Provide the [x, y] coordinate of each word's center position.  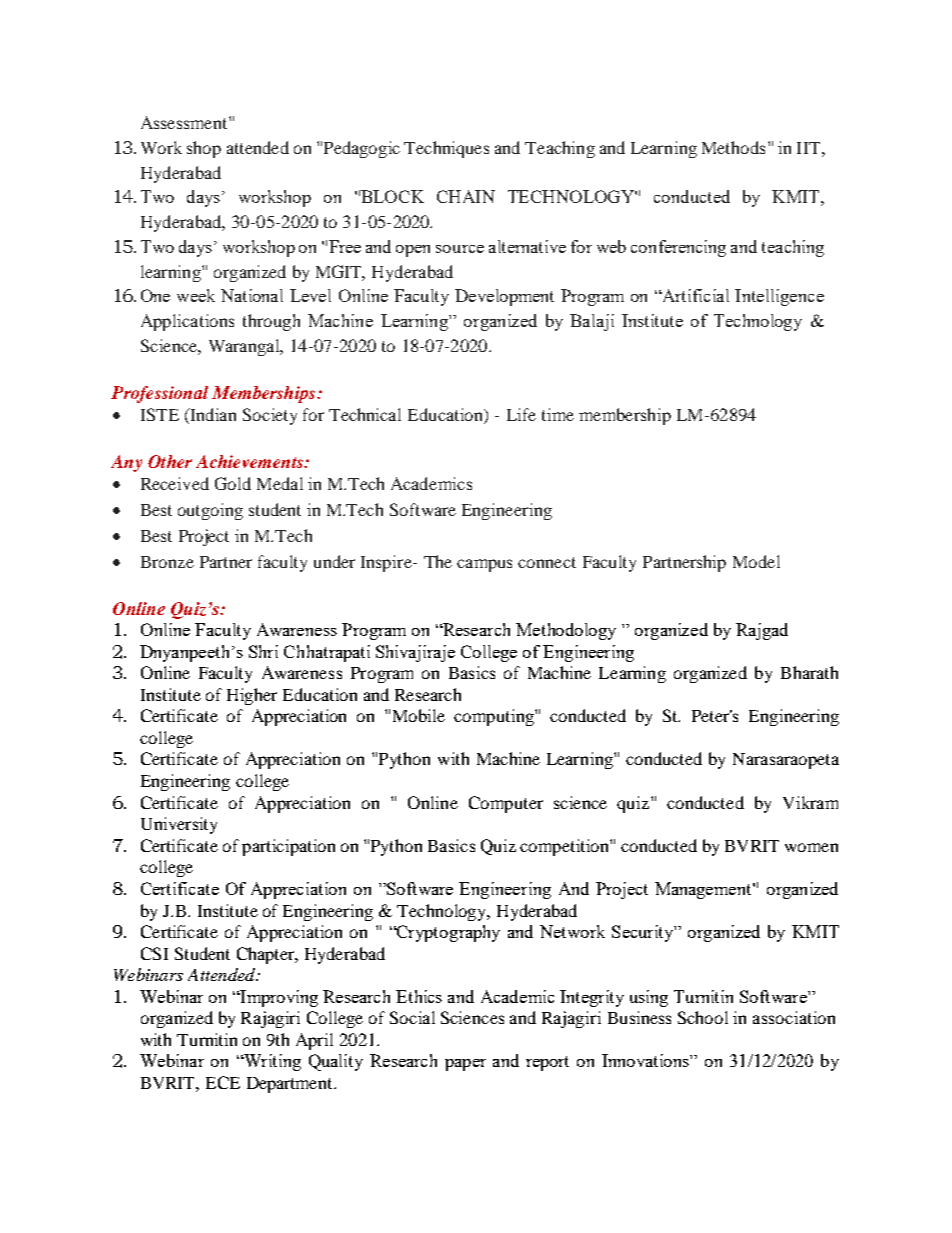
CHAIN [466, 196]
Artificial [695, 295]
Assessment [185, 122]
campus [484, 565]
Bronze [167, 562]
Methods [733, 147]
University [179, 825]
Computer [506, 804]
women [811, 847]
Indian [212, 414]
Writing [271, 1062]
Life [521, 414]
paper [465, 1065]
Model [756, 561]
